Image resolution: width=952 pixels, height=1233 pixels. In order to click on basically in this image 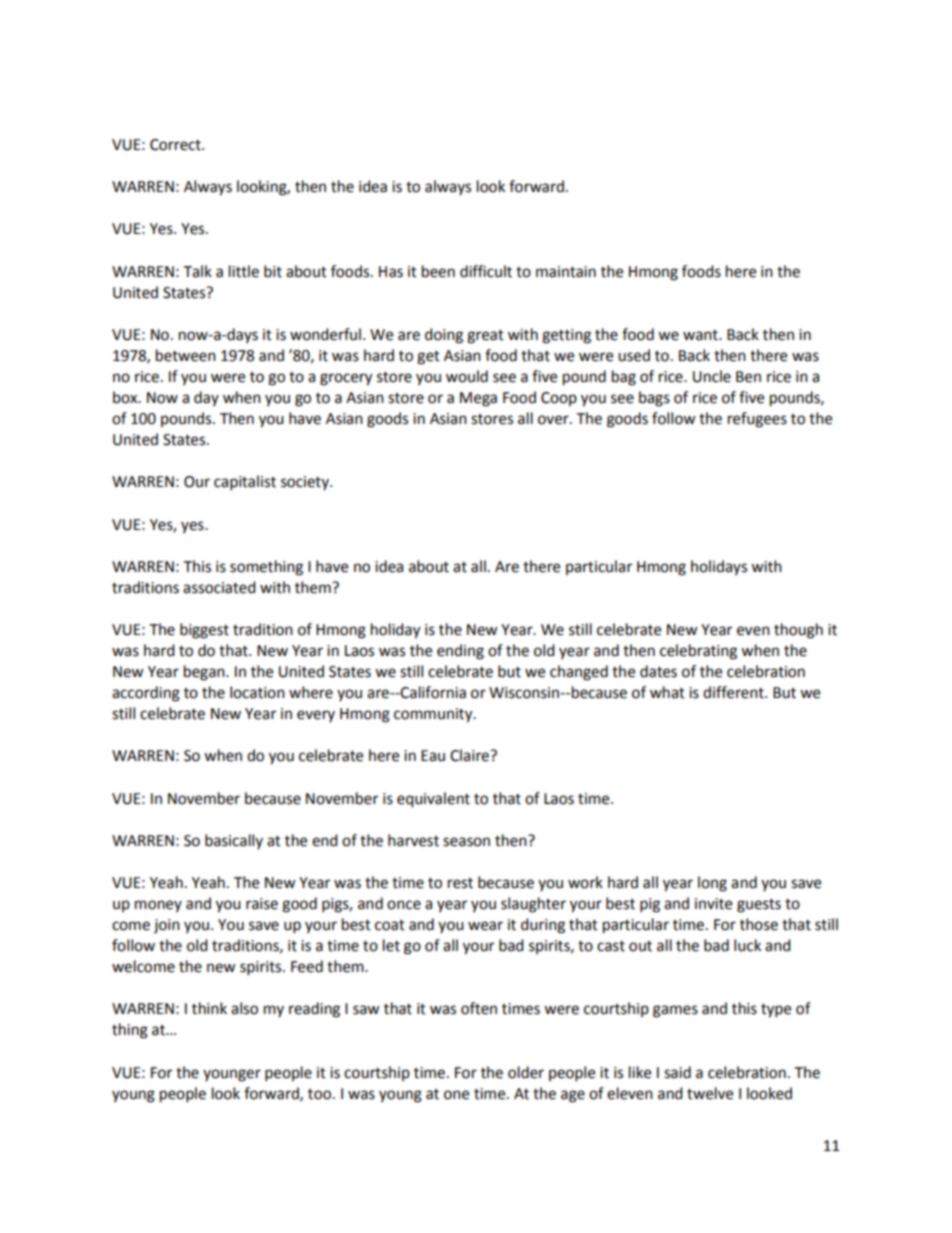, I will do `click(234, 841)`.
